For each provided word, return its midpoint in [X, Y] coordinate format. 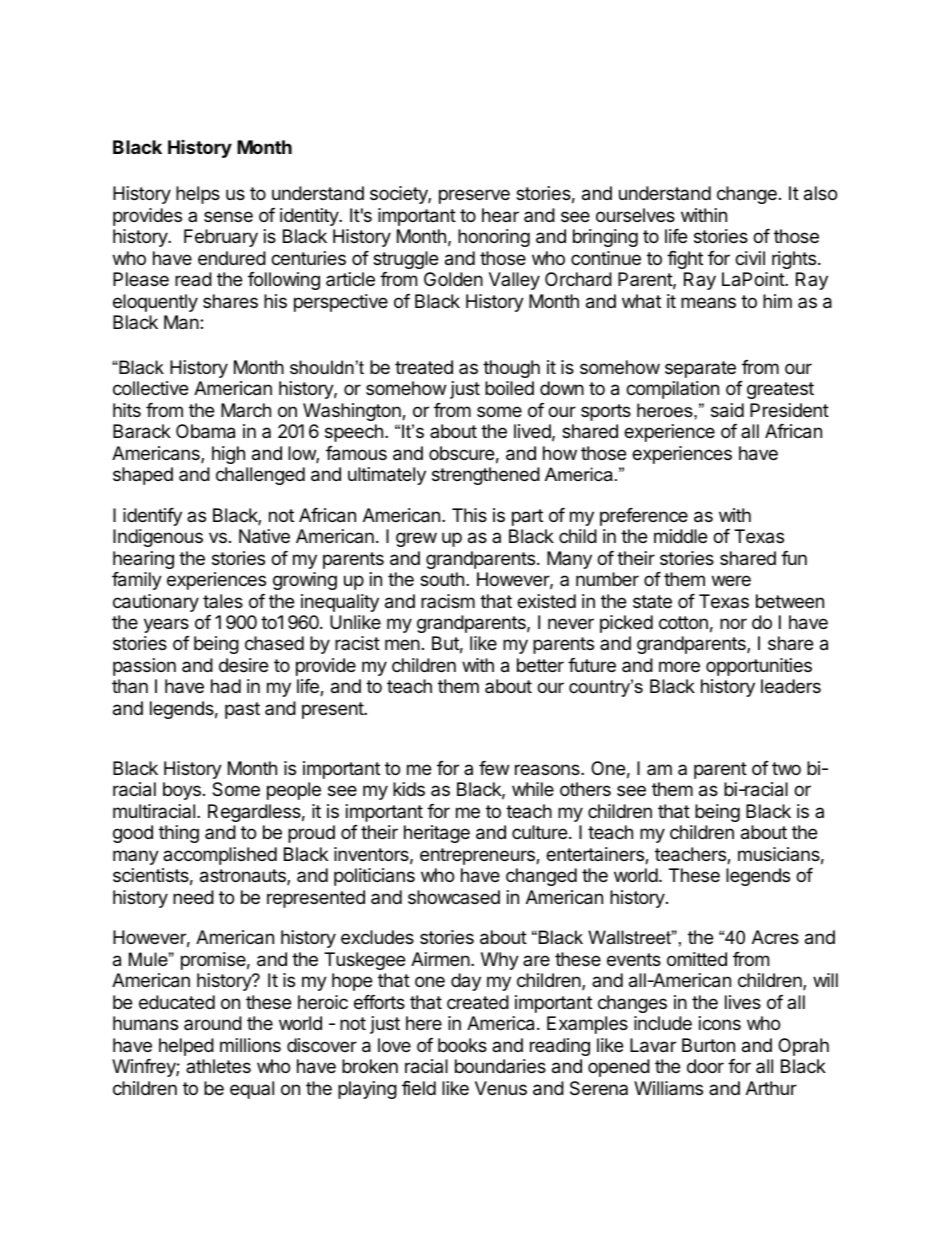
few [494, 768]
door [705, 1066]
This [469, 515]
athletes [218, 1066]
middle [680, 536]
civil [750, 258]
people [294, 791]
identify [152, 517]
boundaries [500, 1066]
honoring [494, 238]
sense [228, 216]
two [786, 768]
